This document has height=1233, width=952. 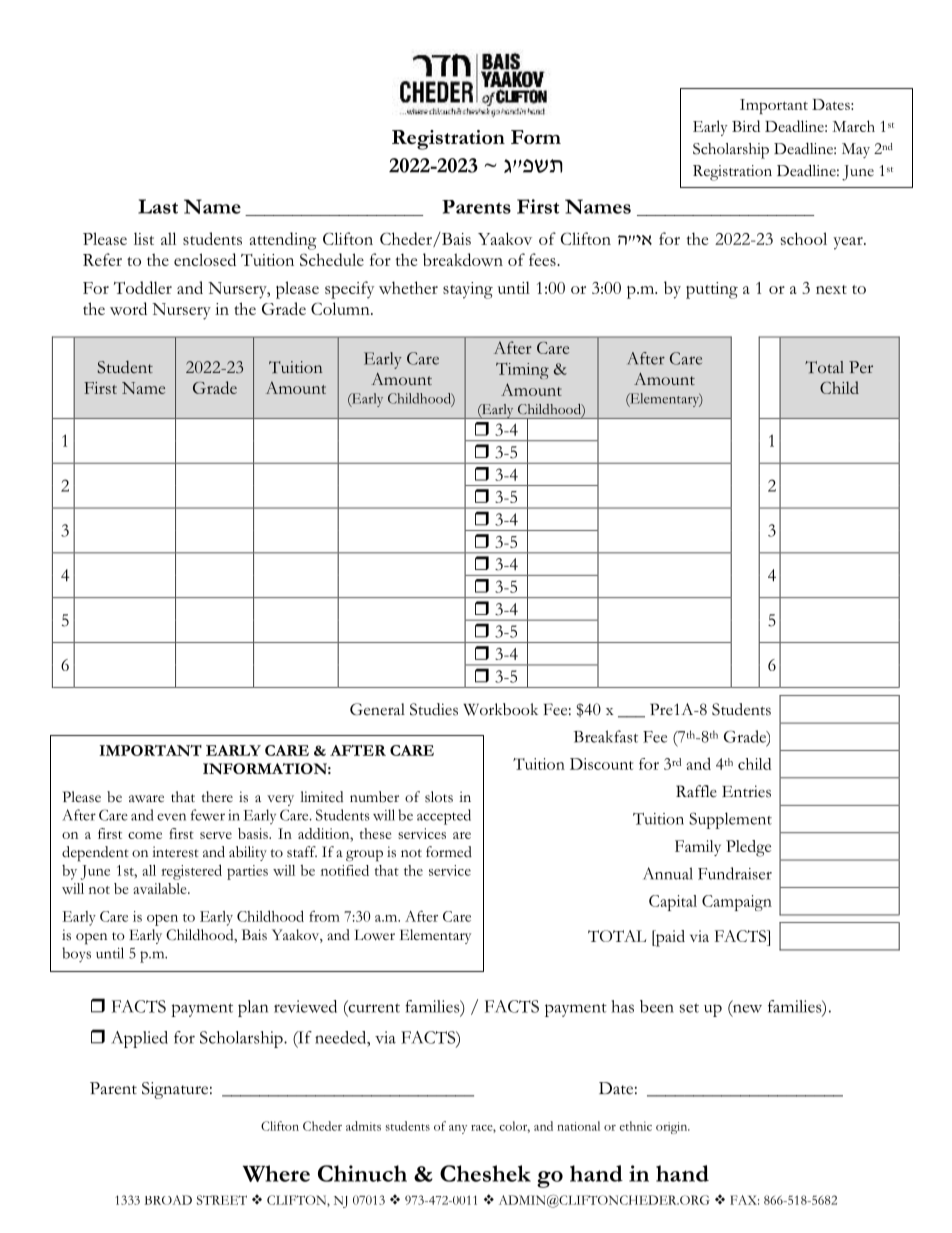 I want to click on BROAD, so click(x=168, y=1200).
